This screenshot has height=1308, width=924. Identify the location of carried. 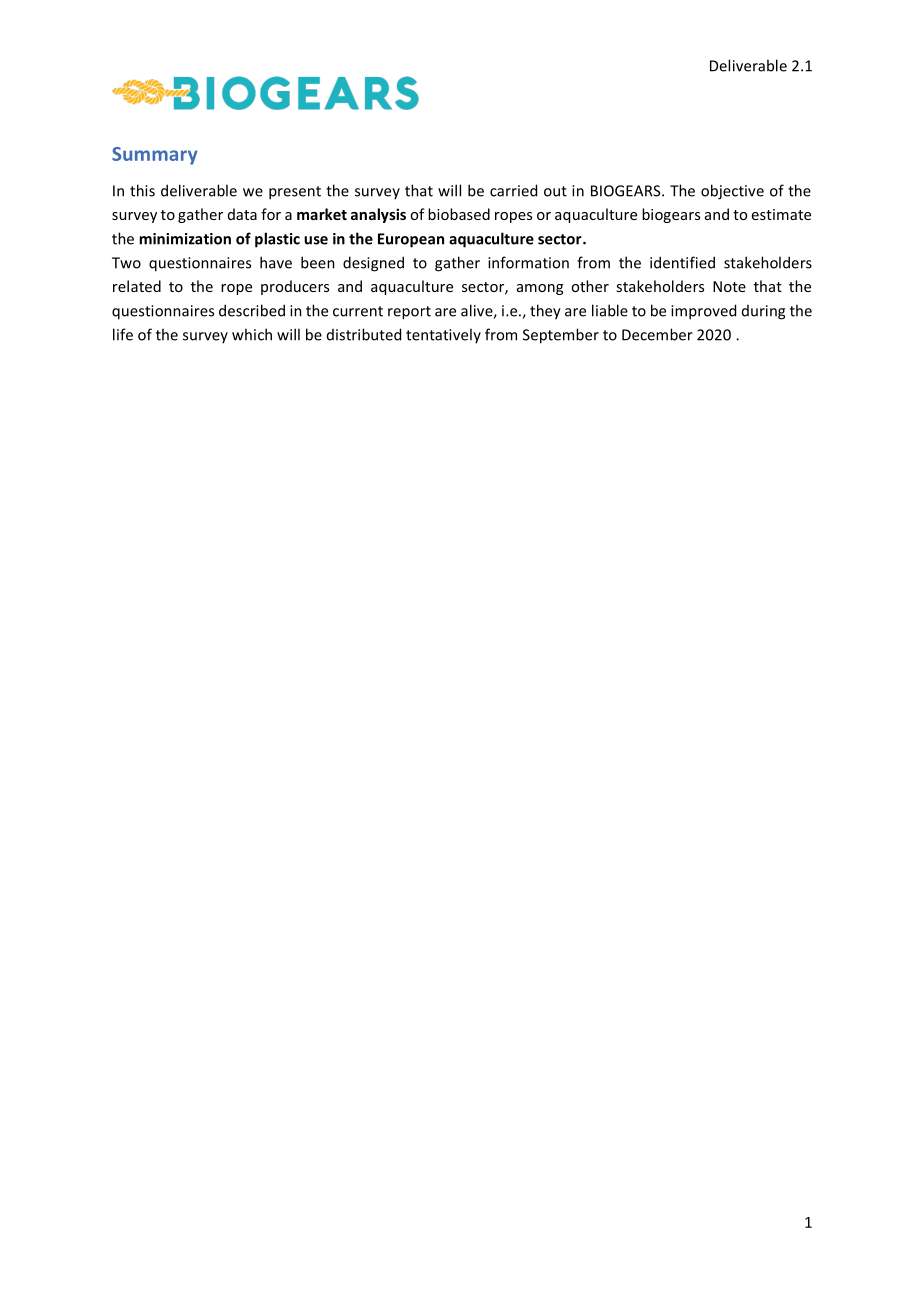
(513, 190).
